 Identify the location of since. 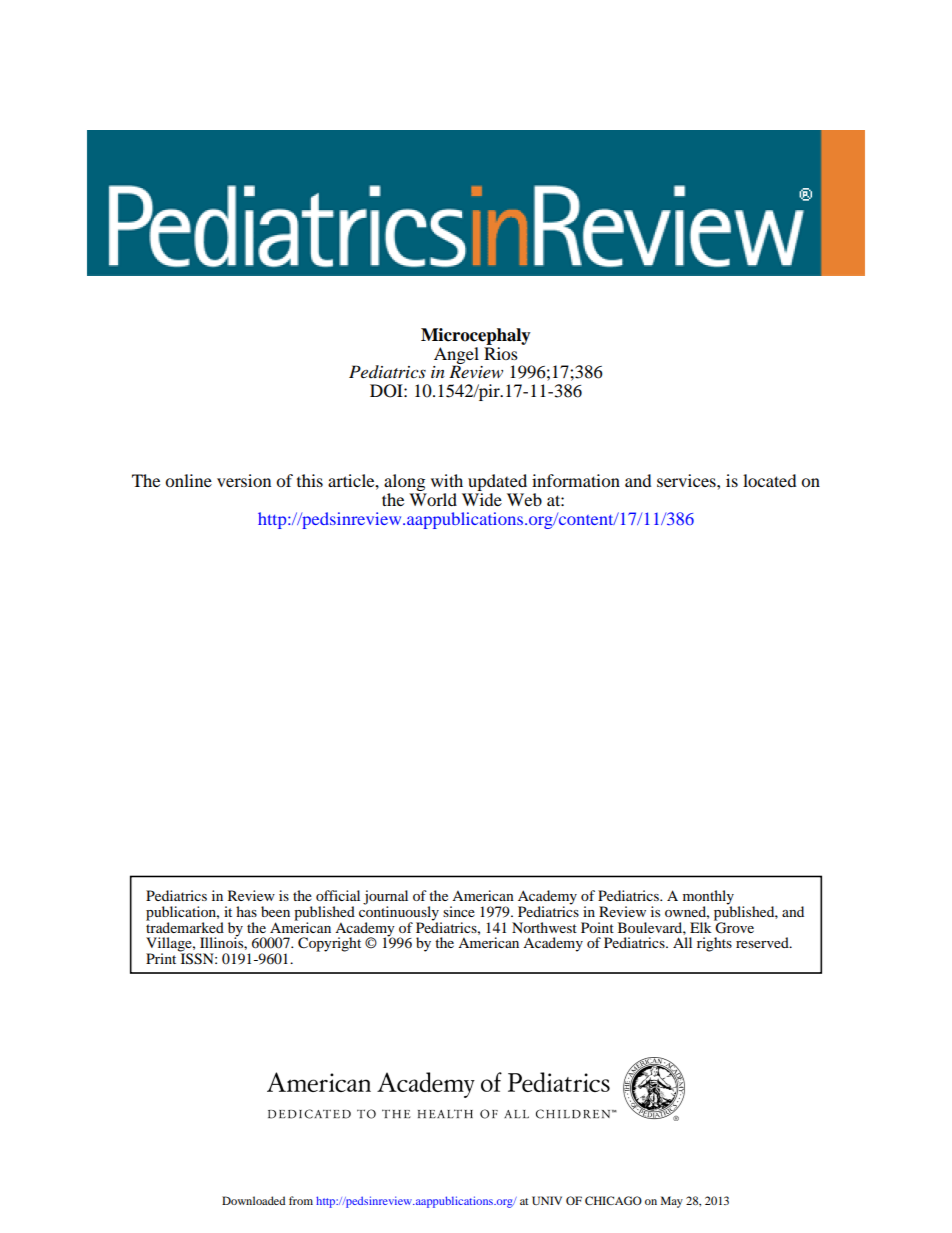
(459, 911).
